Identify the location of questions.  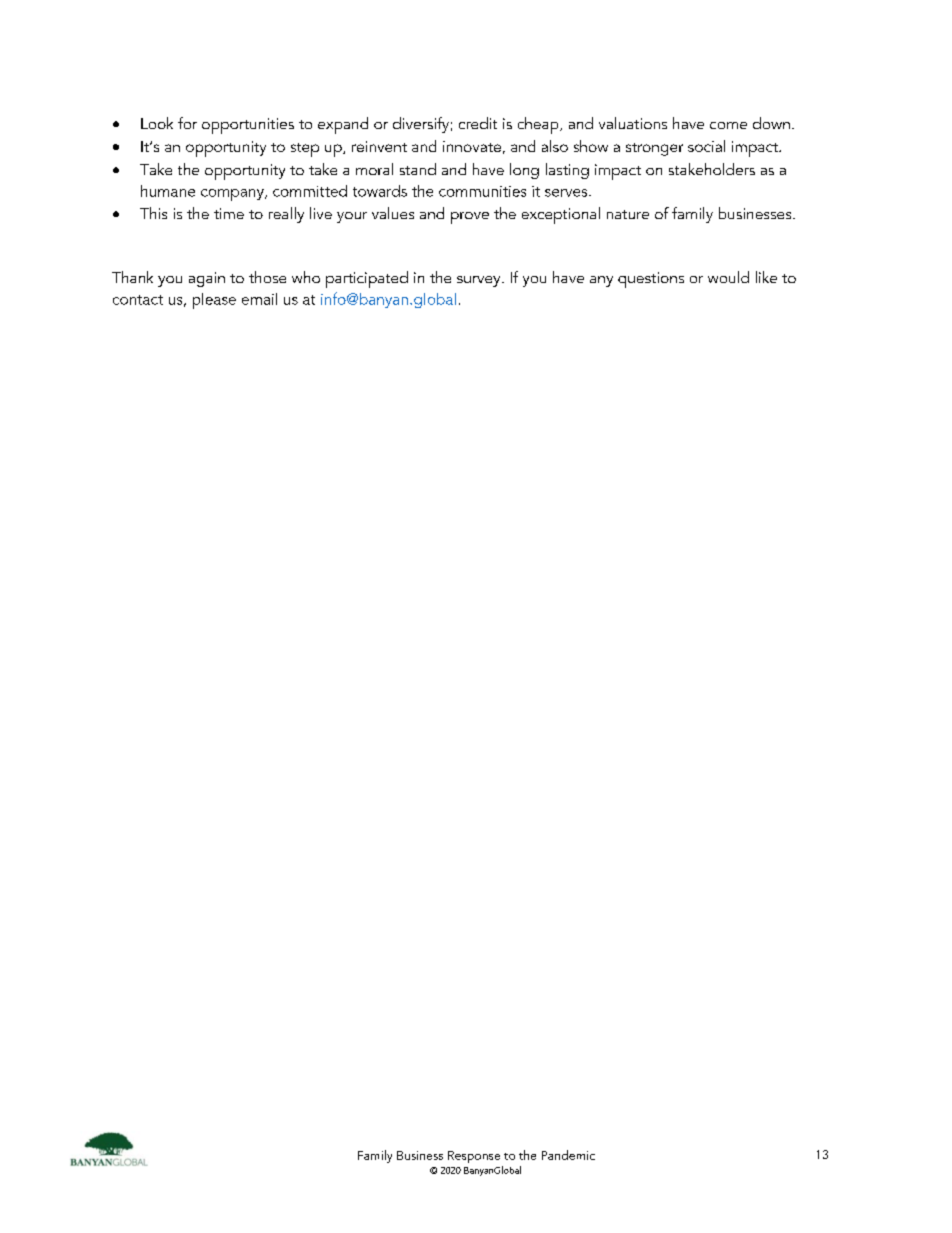
(651, 280).
